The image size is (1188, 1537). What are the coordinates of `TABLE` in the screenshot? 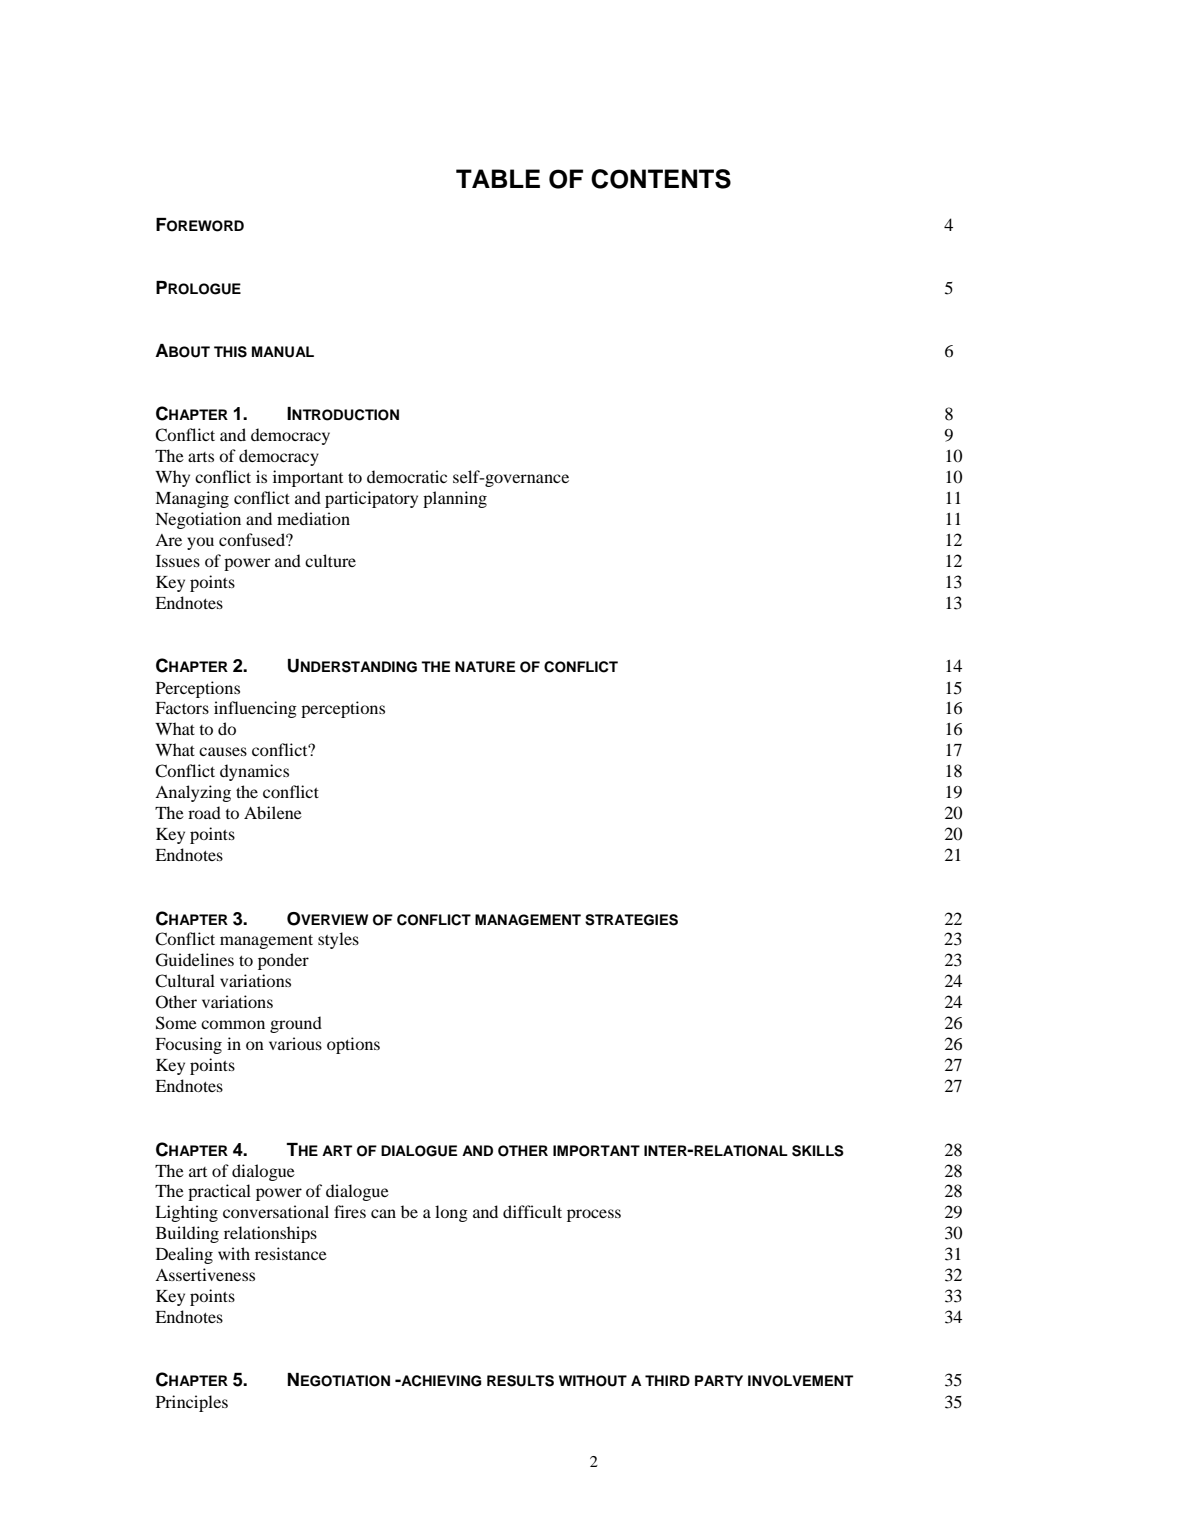 It's located at (498, 178).
